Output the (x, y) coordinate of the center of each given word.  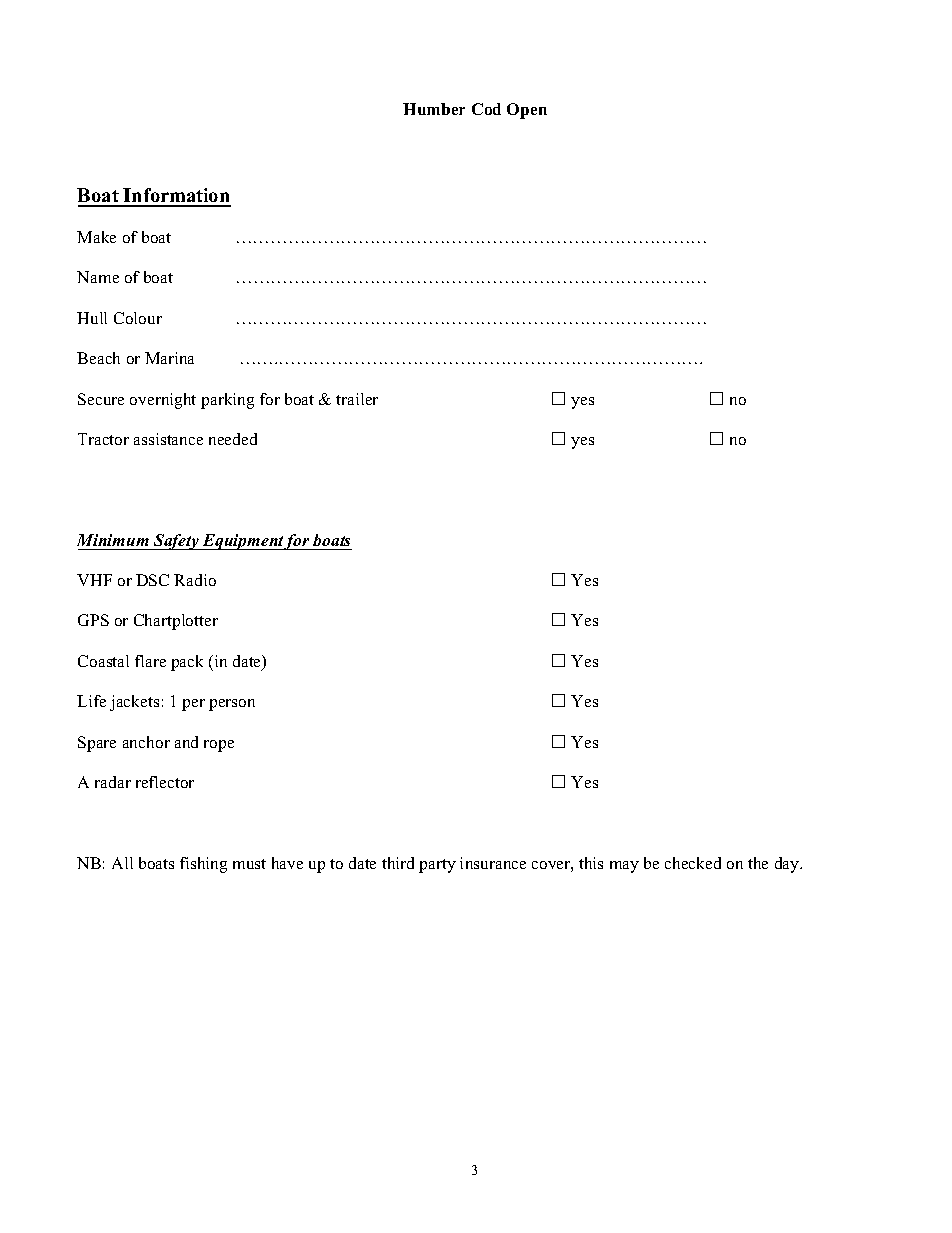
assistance (168, 439)
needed (233, 439)
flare (150, 661)
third (398, 863)
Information (176, 197)
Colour (138, 318)
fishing (203, 865)
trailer (357, 399)
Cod (486, 109)
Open (527, 111)
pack (187, 663)
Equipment (243, 542)
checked (693, 863)
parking (227, 401)
